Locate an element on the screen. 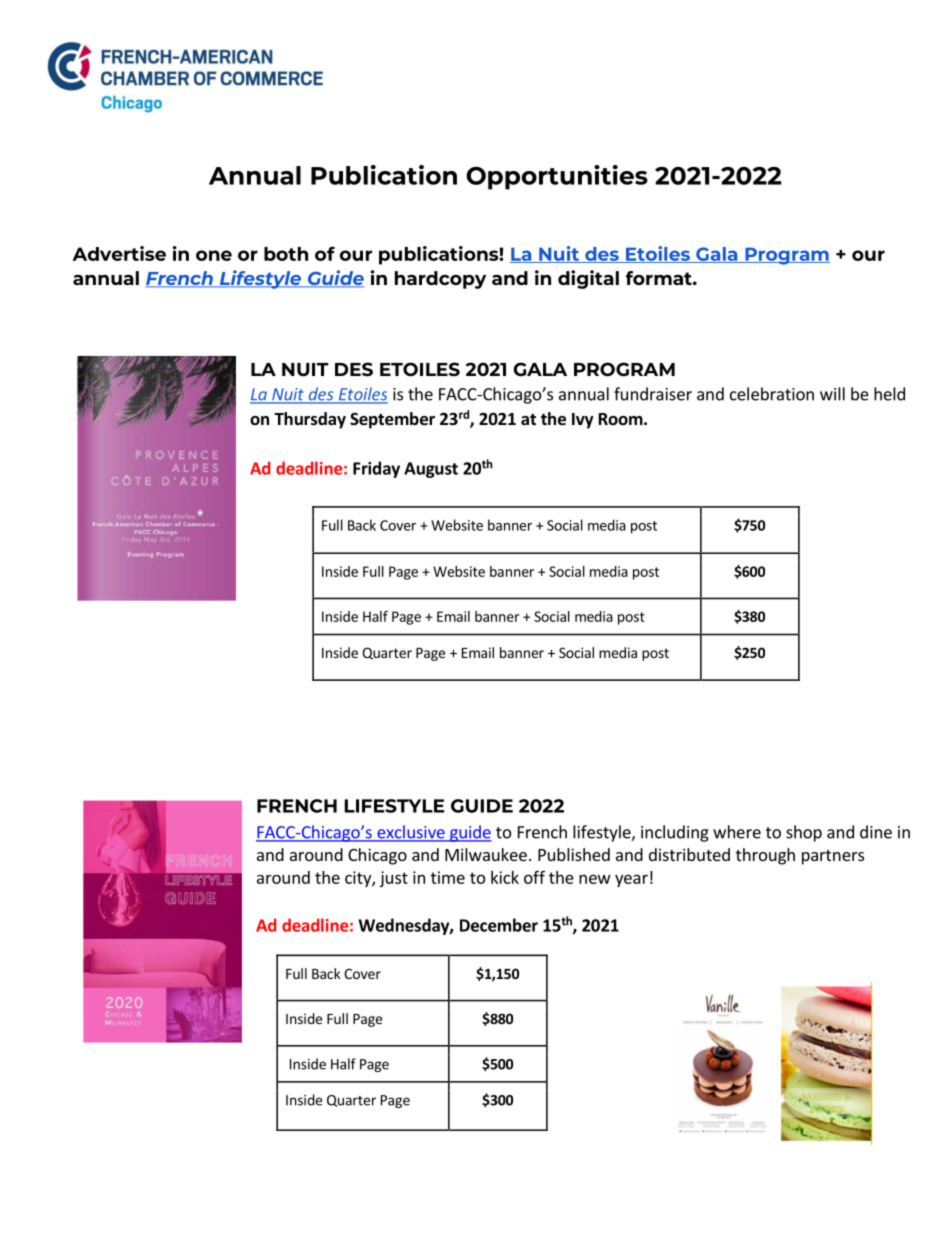 This screenshot has width=952, height=1233. Opportunities is located at coordinates (557, 177).
